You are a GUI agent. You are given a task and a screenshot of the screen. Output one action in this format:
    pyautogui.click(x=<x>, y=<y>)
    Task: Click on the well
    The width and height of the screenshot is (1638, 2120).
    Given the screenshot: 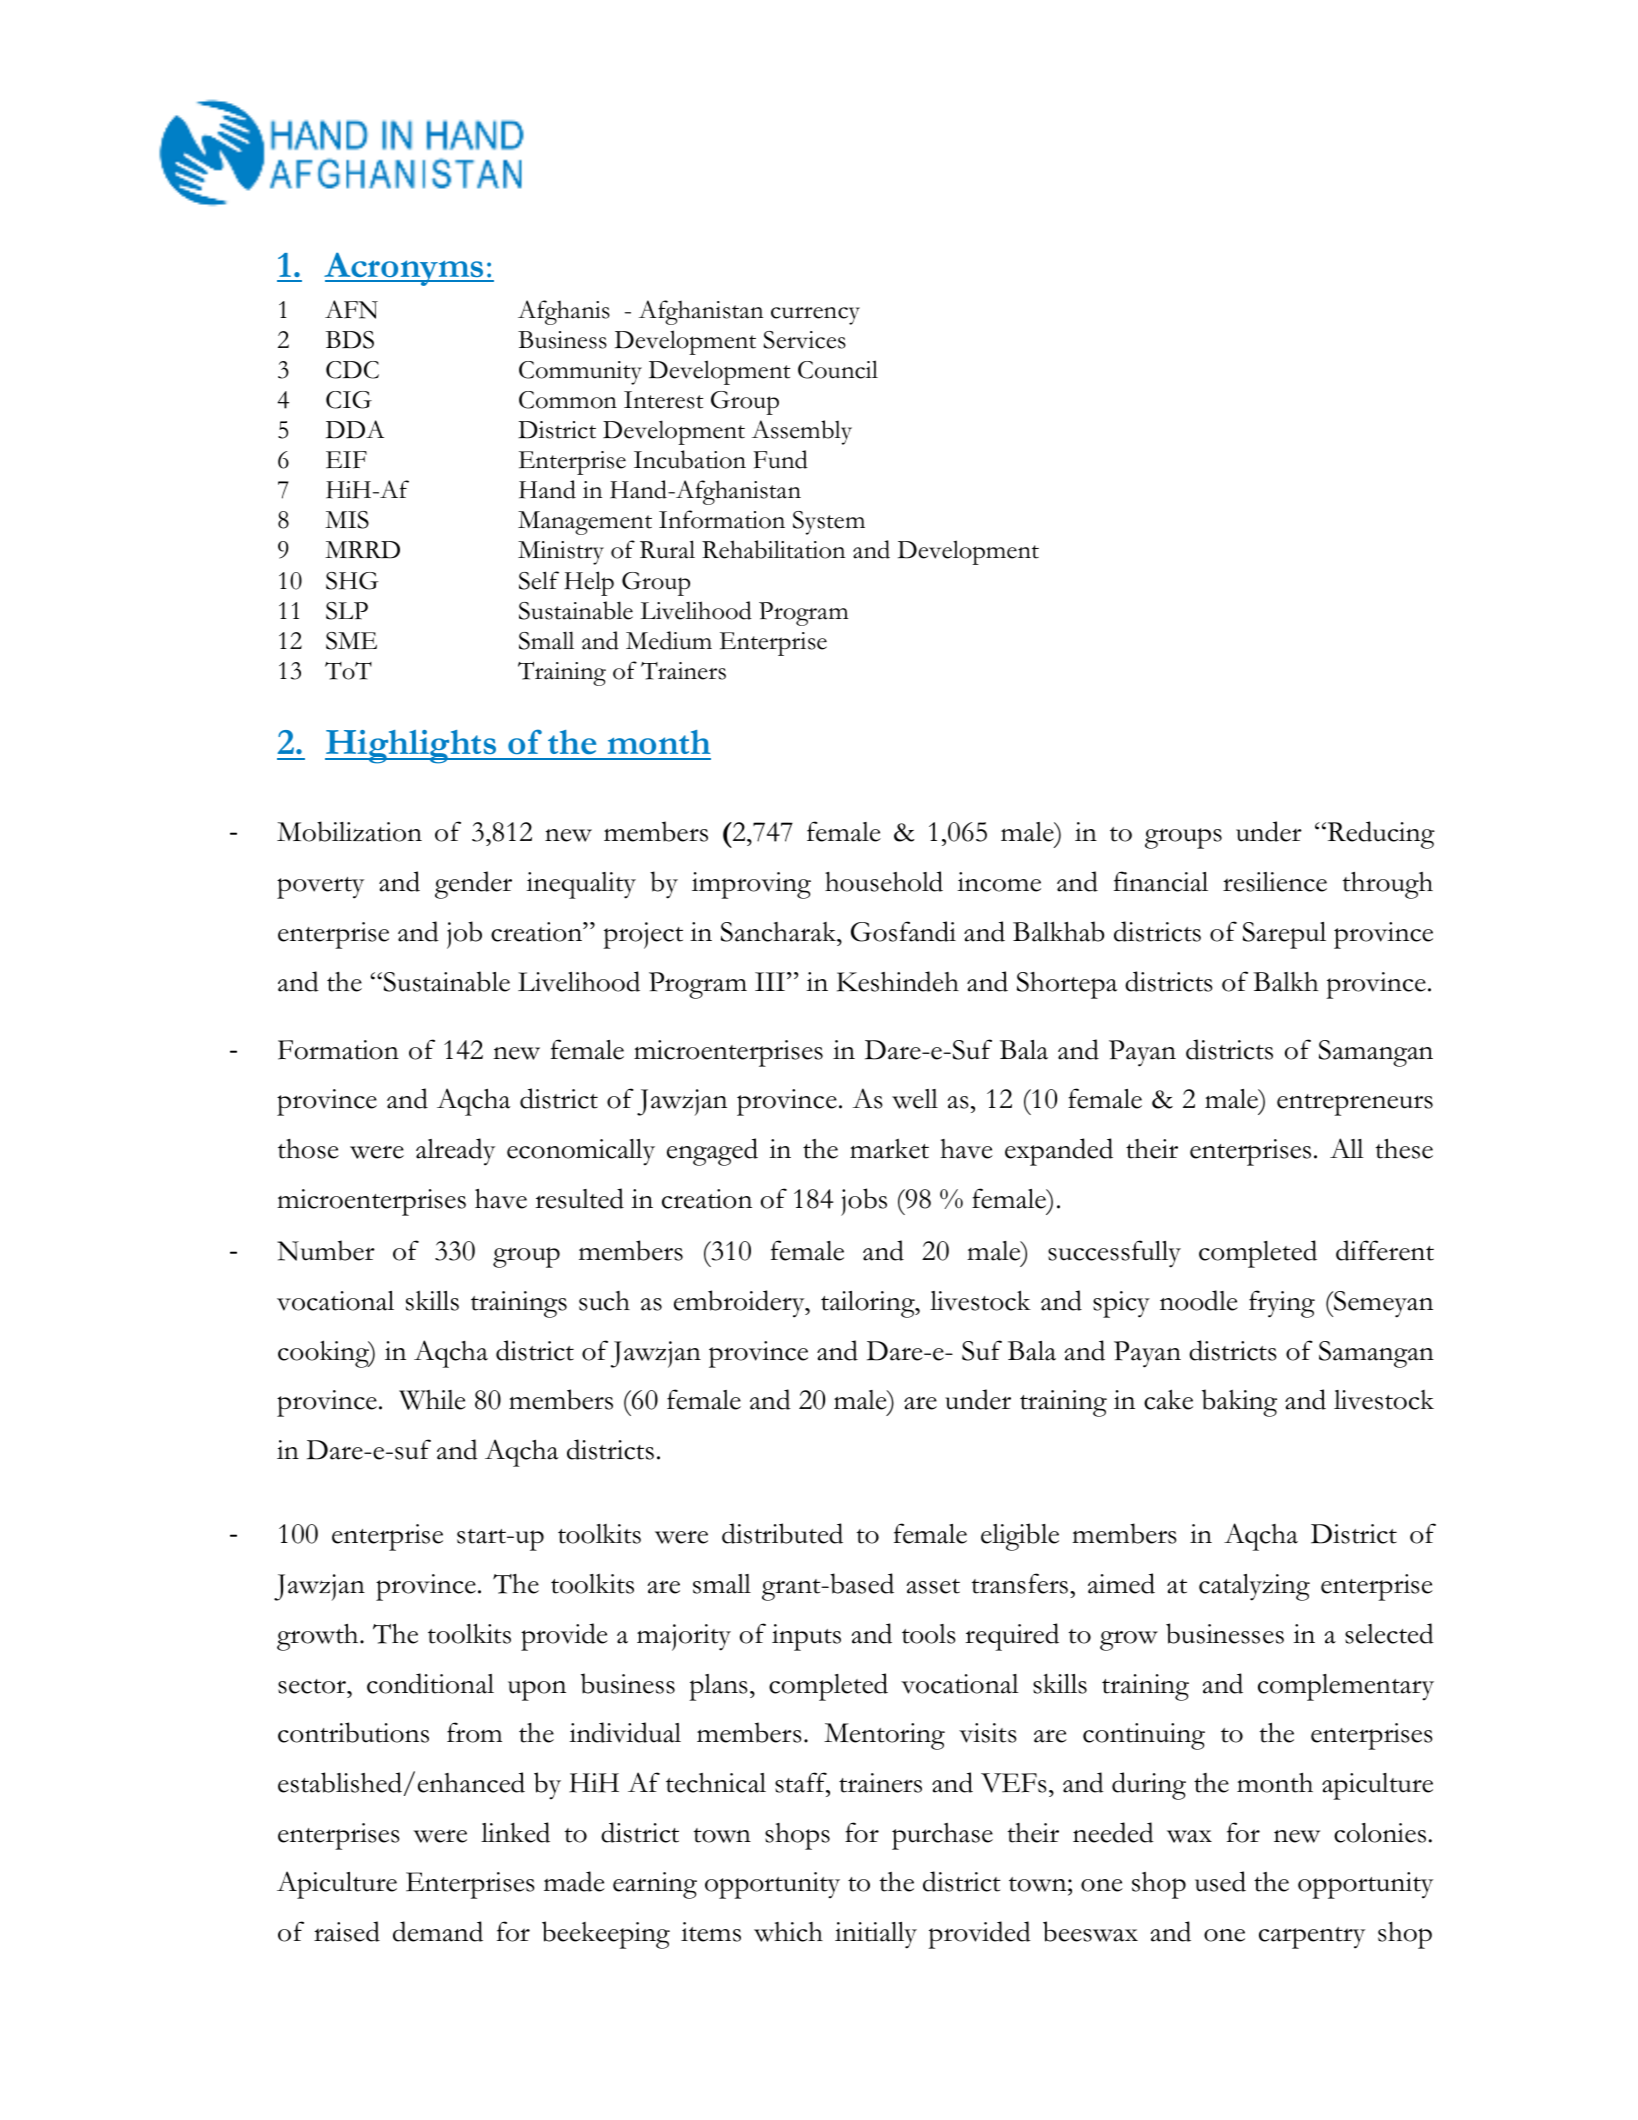 What is the action you would take?
    pyautogui.click(x=915, y=1099)
